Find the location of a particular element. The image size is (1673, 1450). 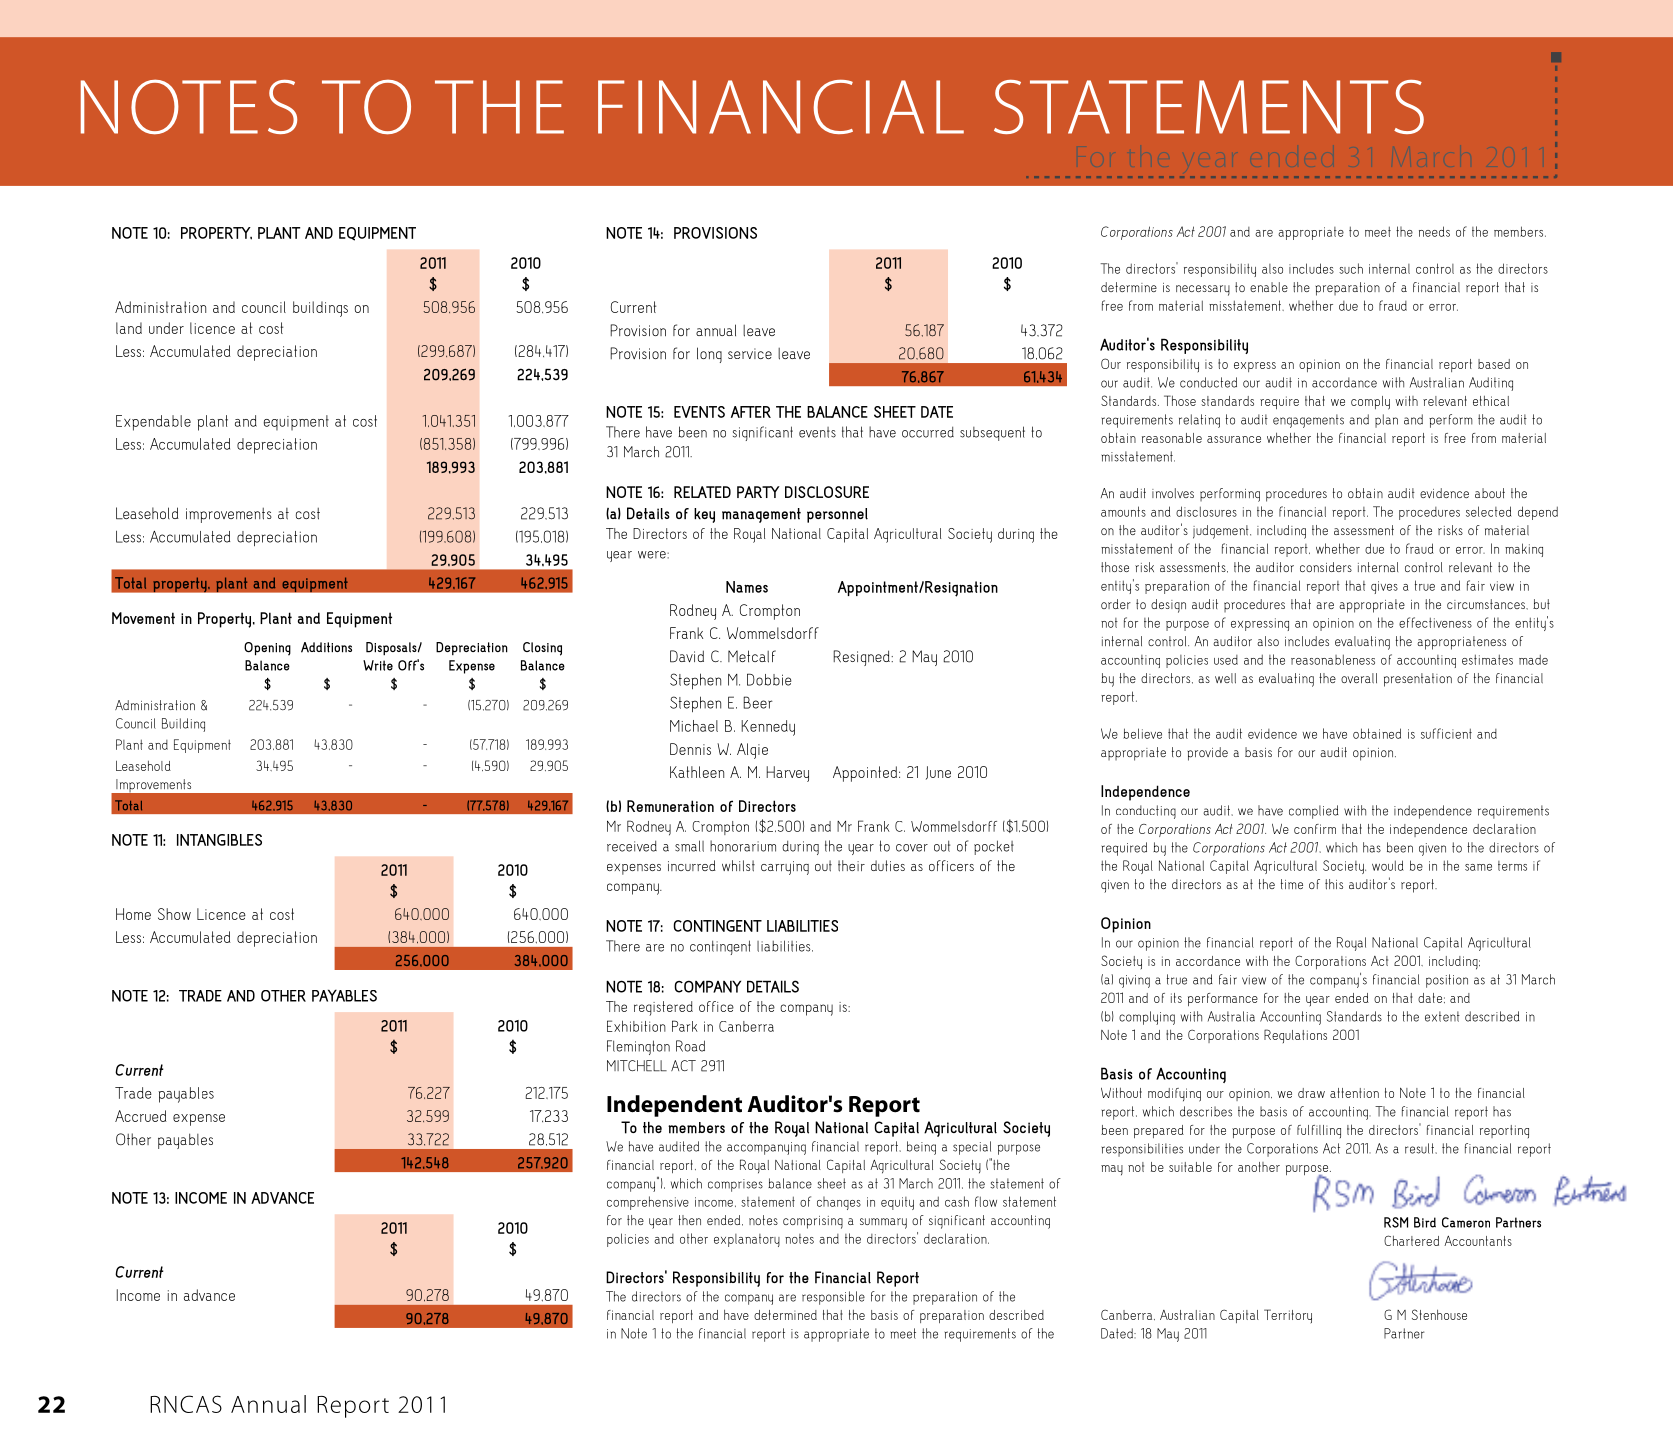

their is located at coordinates (851, 866).
